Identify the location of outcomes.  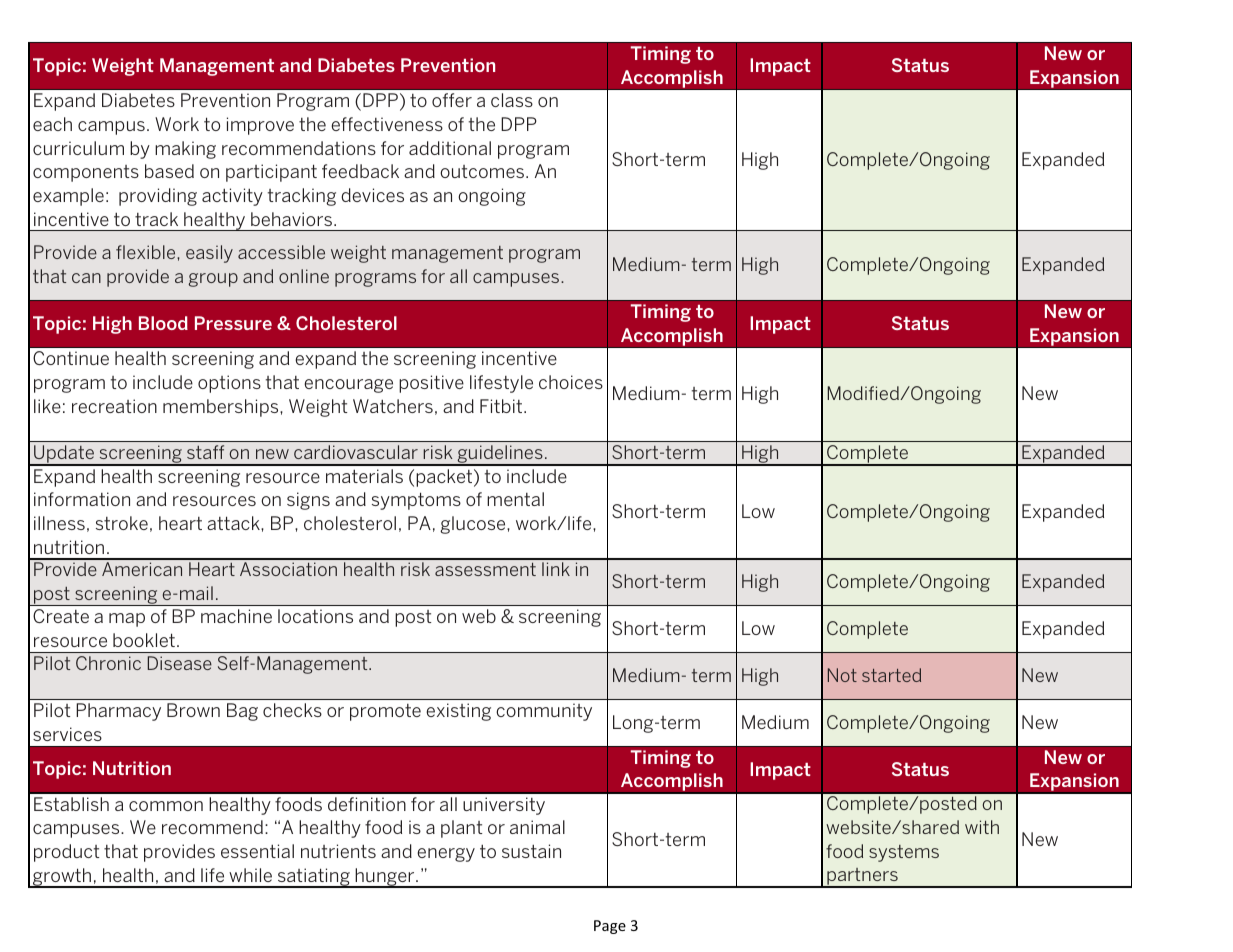
(482, 171).
